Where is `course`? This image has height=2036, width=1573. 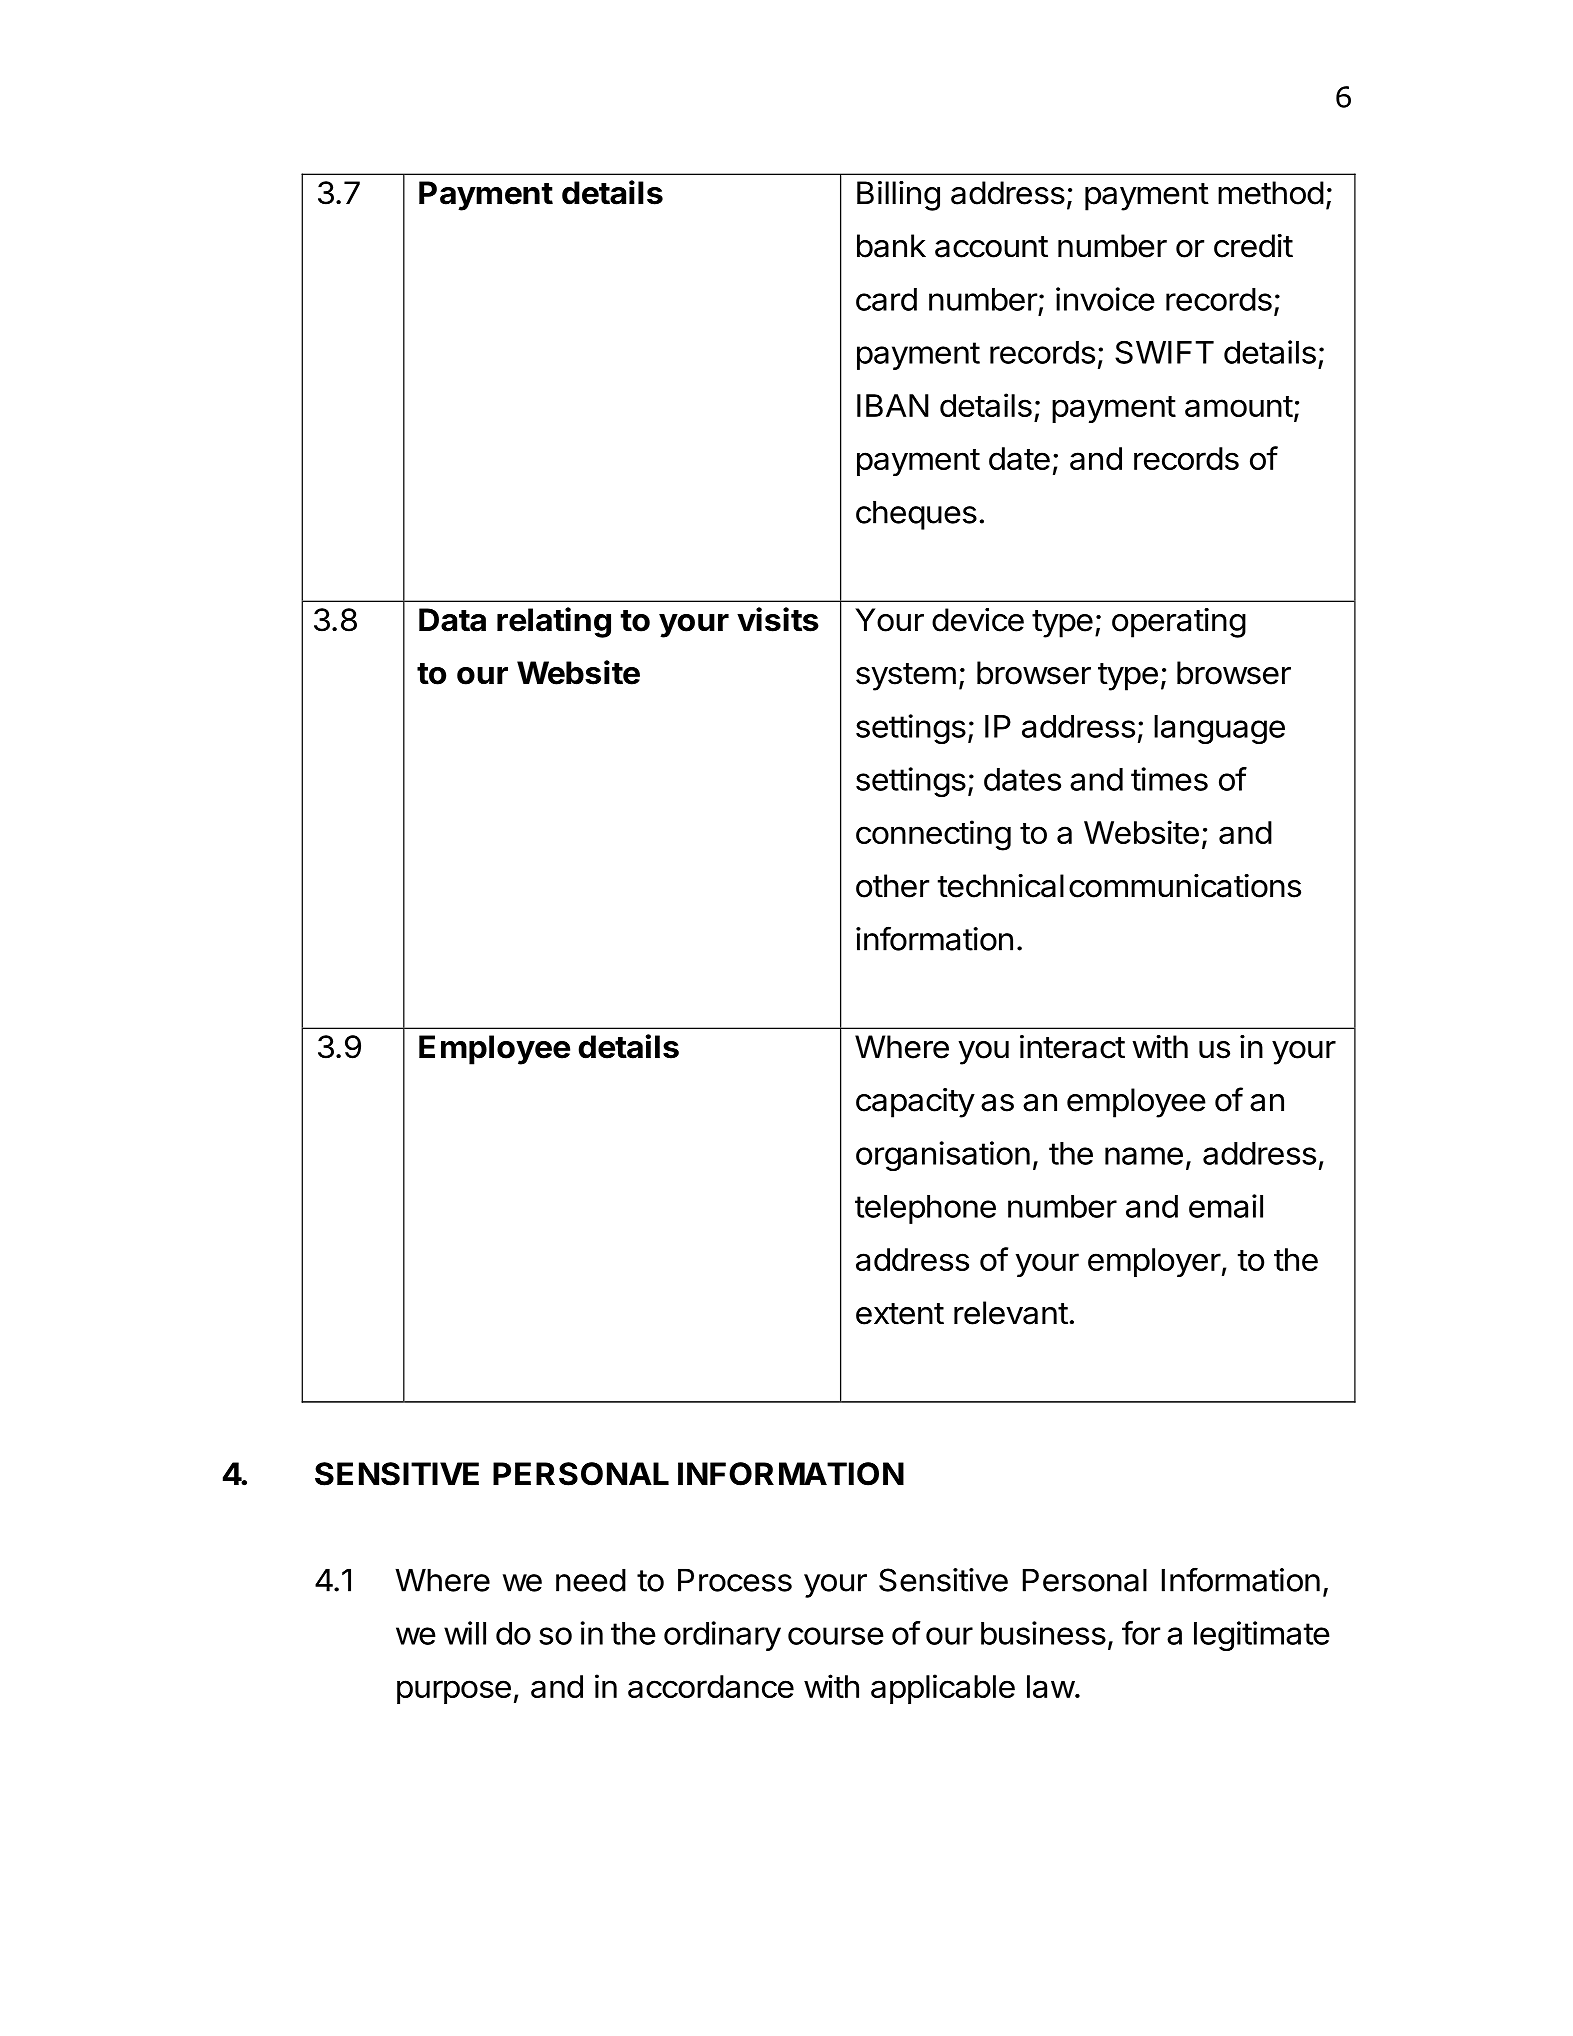
course is located at coordinates (836, 1636).
